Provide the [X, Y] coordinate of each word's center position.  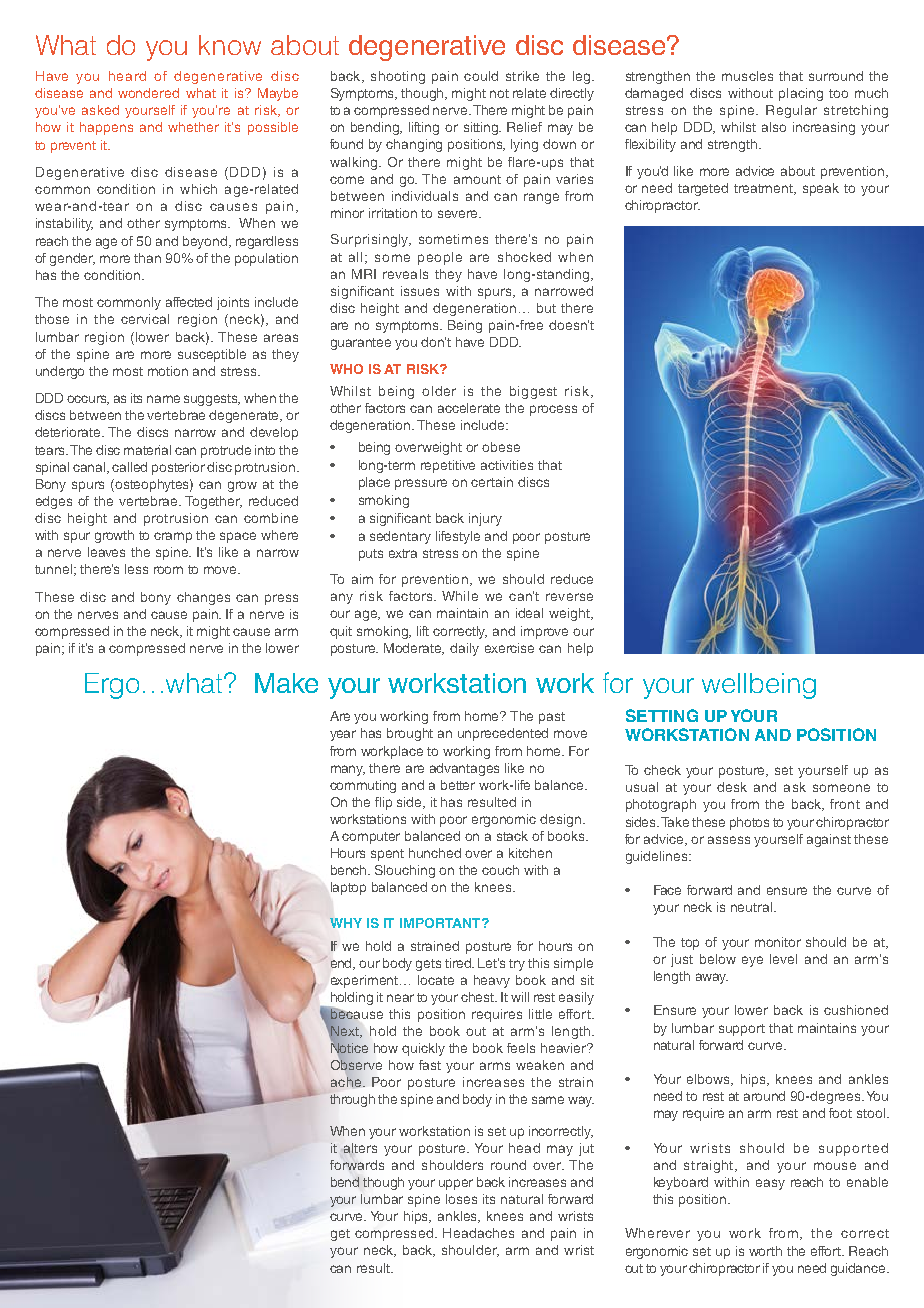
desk [732, 787]
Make [286, 683]
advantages [464, 769]
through [352, 1100]
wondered [148, 93]
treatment [765, 189]
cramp [173, 537]
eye [752, 961]
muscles [747, 76]
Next [346, 1032]
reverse [569, 597]
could [481, 76]
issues [420, 291]
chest [479, 997]
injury [485, 519]
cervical [145, 319]
